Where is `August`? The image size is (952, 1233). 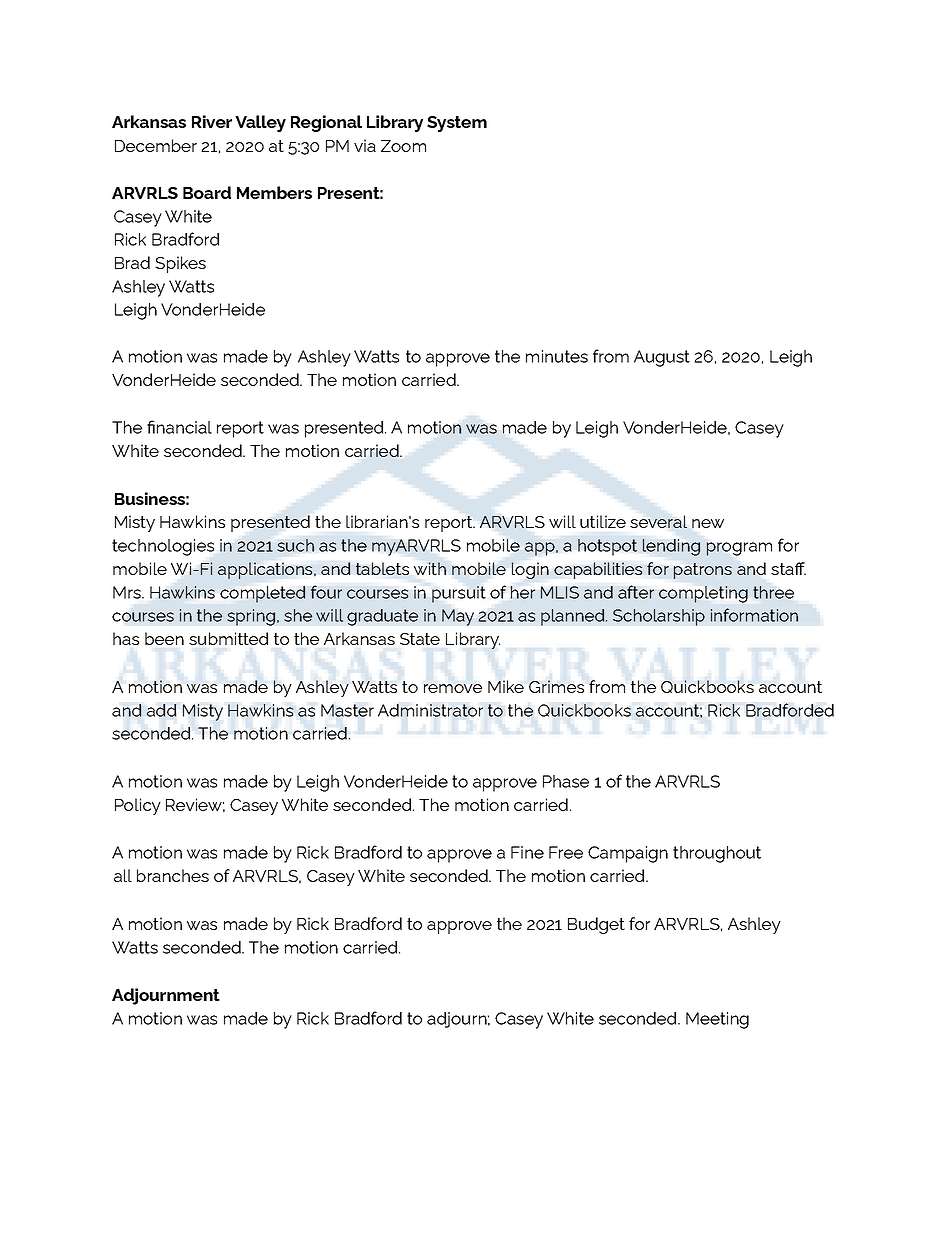 August is located at coordinates (662, 358).
